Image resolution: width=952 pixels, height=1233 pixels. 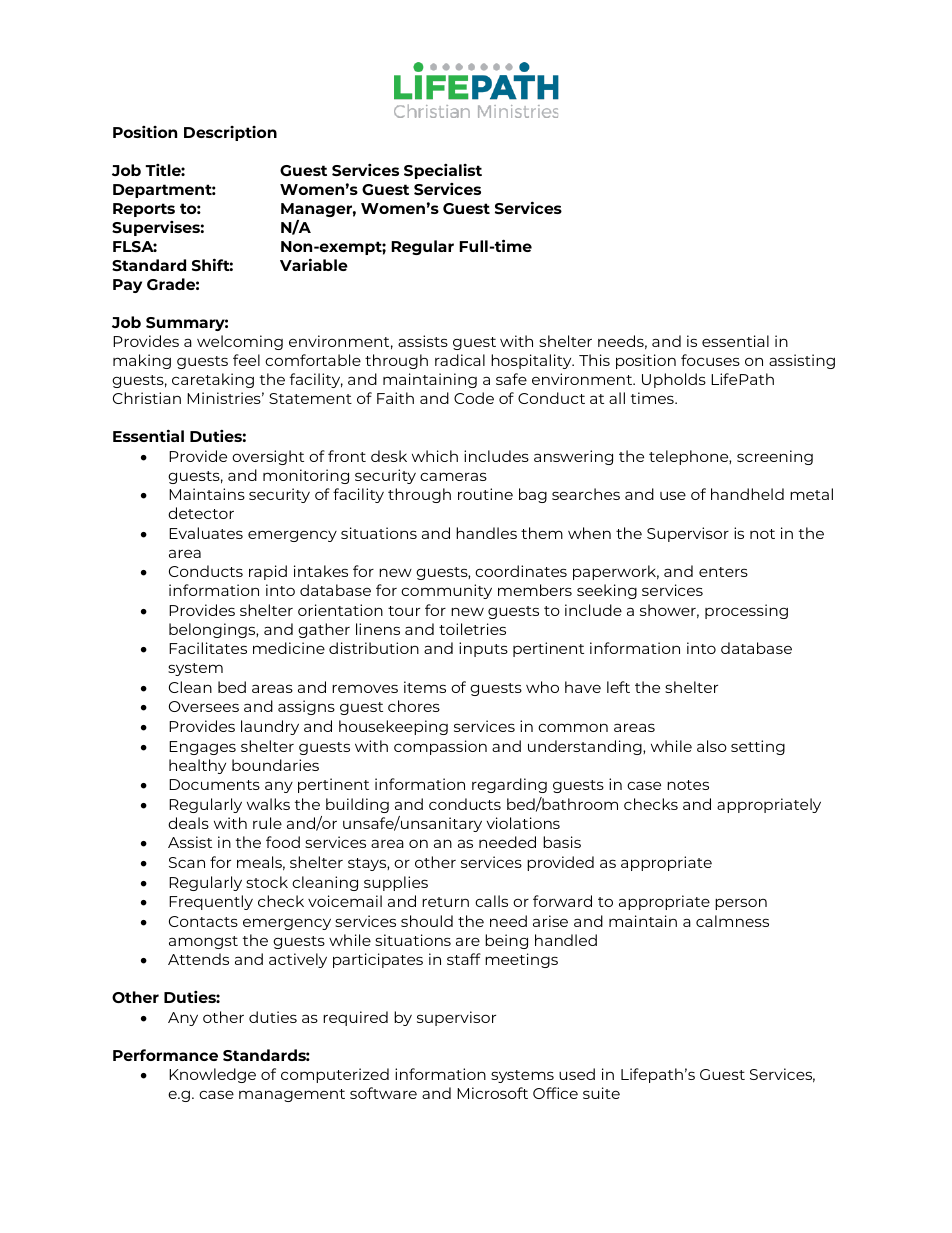 I want to click on Knowledge, so click(x=212, y=1075).
